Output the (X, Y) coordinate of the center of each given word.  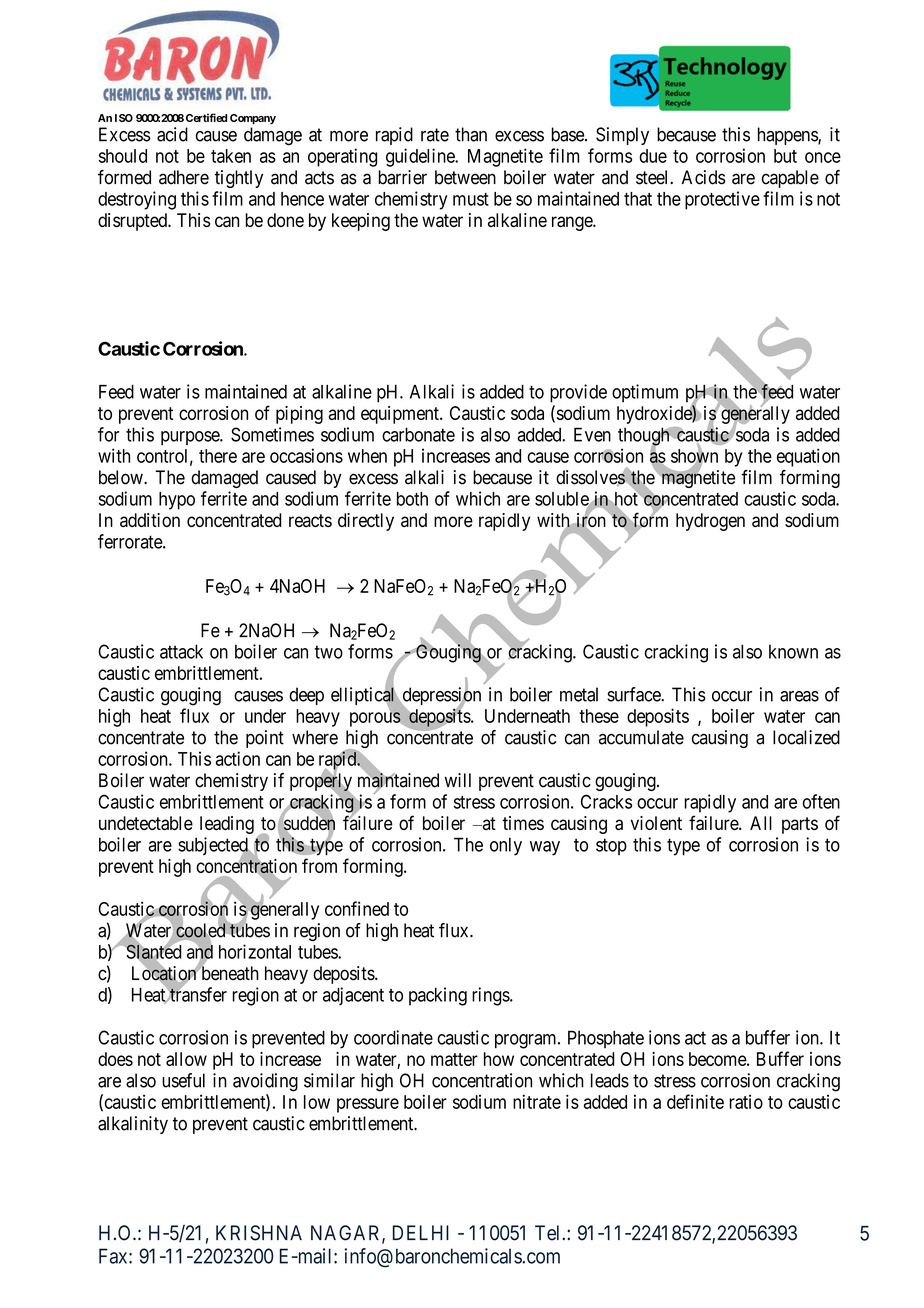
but (785, 156)
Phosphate (606, 1039)
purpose (191, 438)
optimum (645, 393)
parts (800, 825)
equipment (401, 415)
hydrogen (710, 522)
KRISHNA (259, 1233)
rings (491, 996)
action (238, 758)
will (458, 780)
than (471, 134)
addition (150, 520)
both (412, 499)
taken (231, 156)
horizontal (255, 951)
